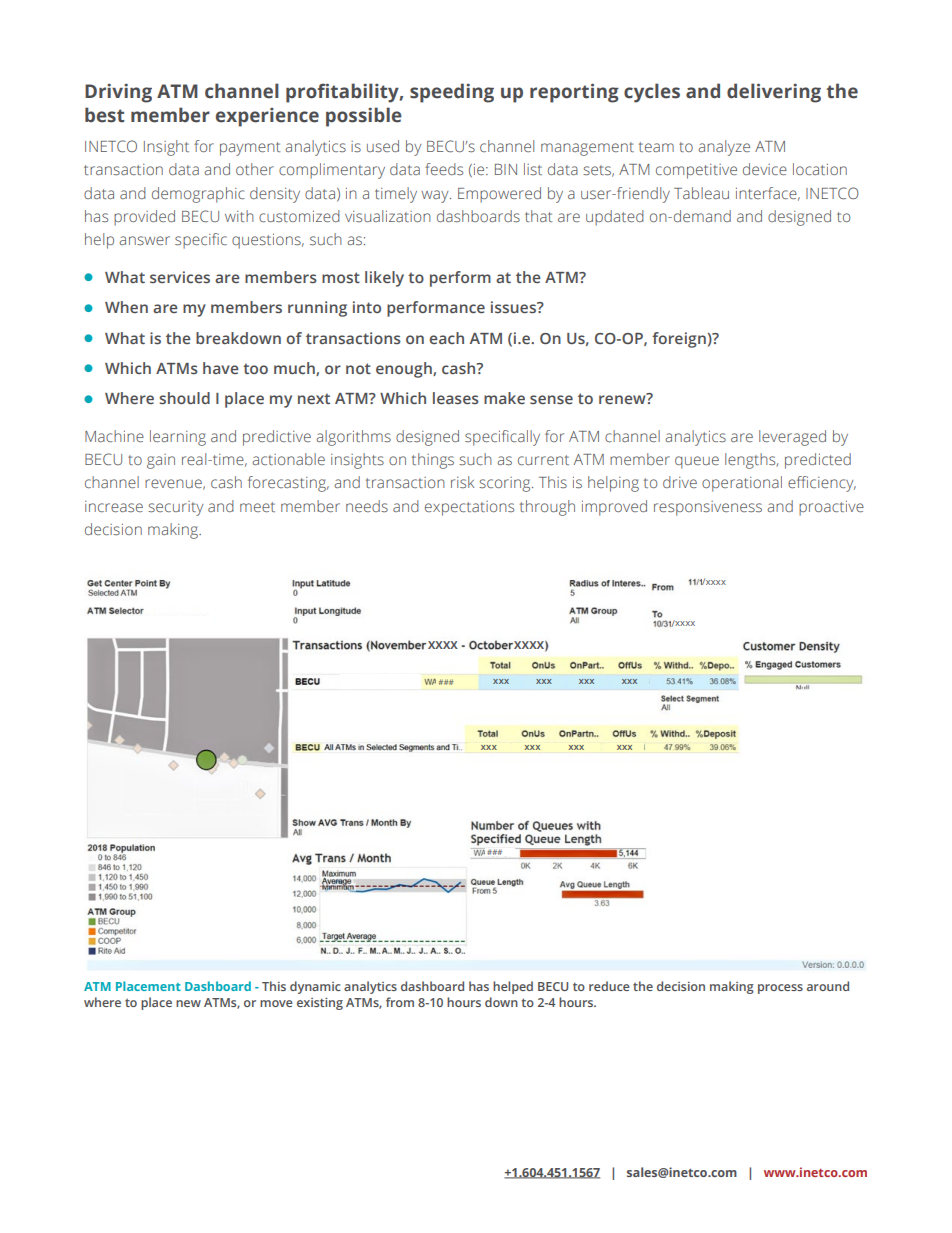  What do you see at coordinates (679, 340) in the image?
I see `foreign` at bounding box center [679, 340].
